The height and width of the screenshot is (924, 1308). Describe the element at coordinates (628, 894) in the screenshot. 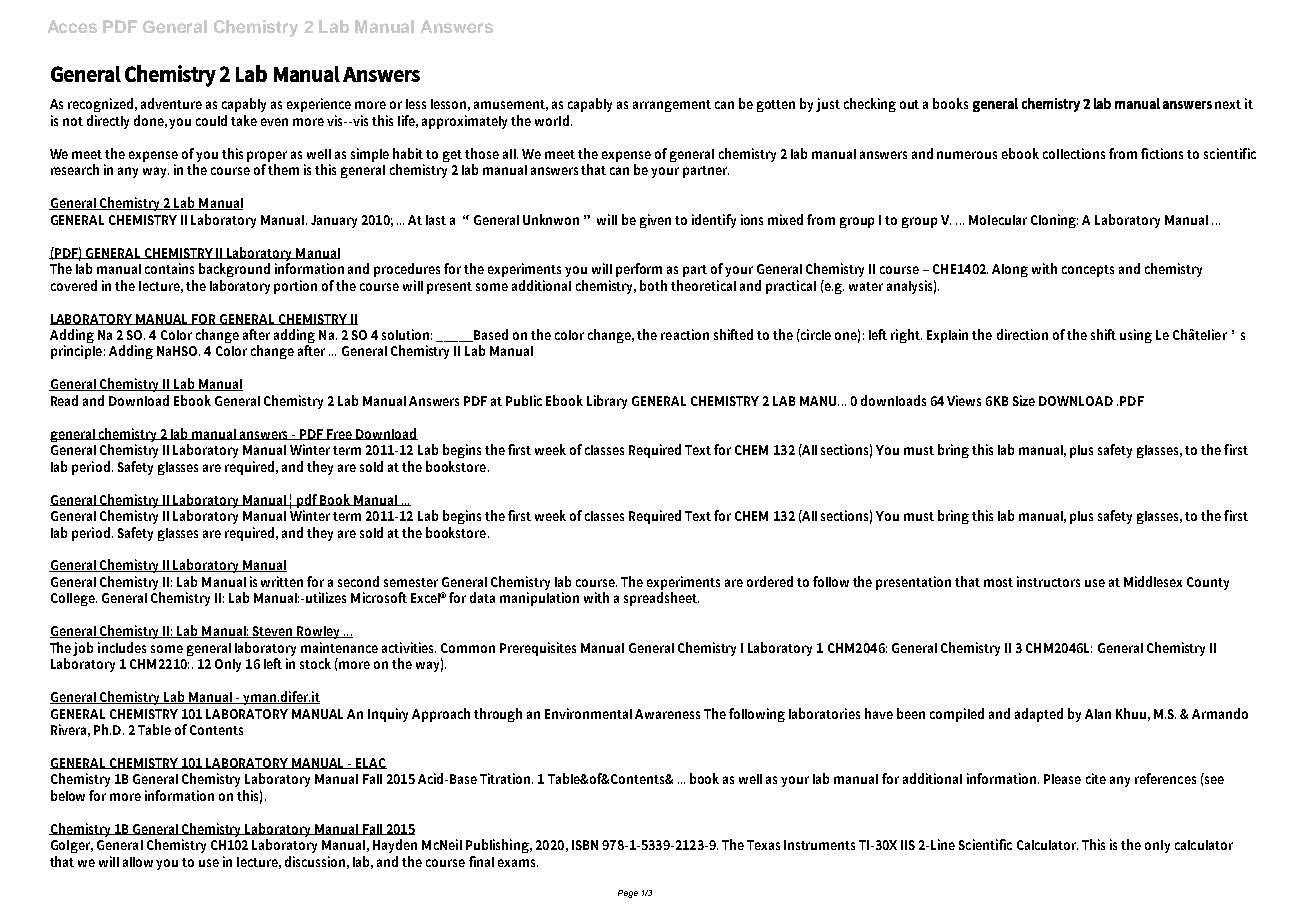

I see `Page` at that location.
